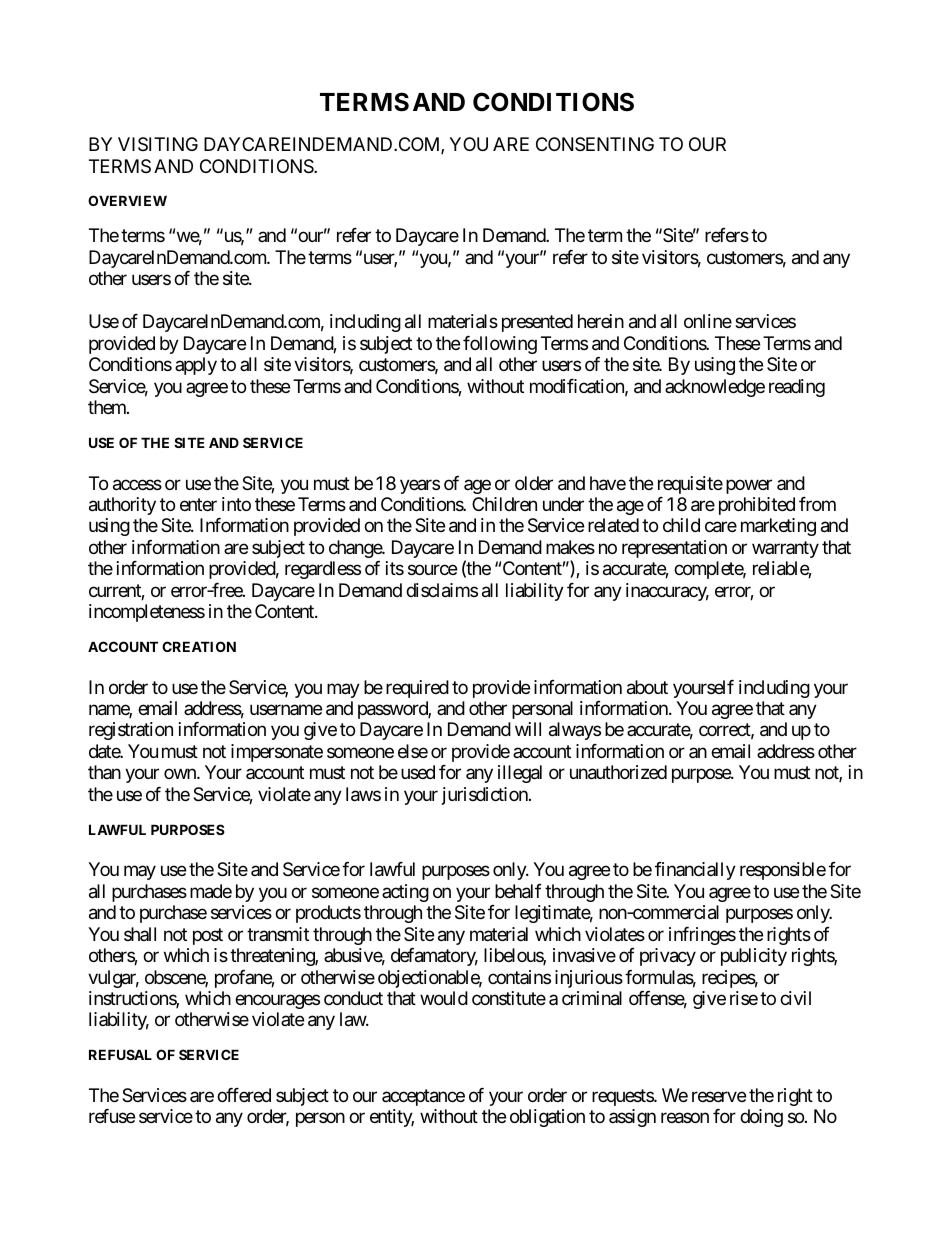 The height and width of the screenshot is (1233, 952). I want to click on offered, so click(244, 1095).
